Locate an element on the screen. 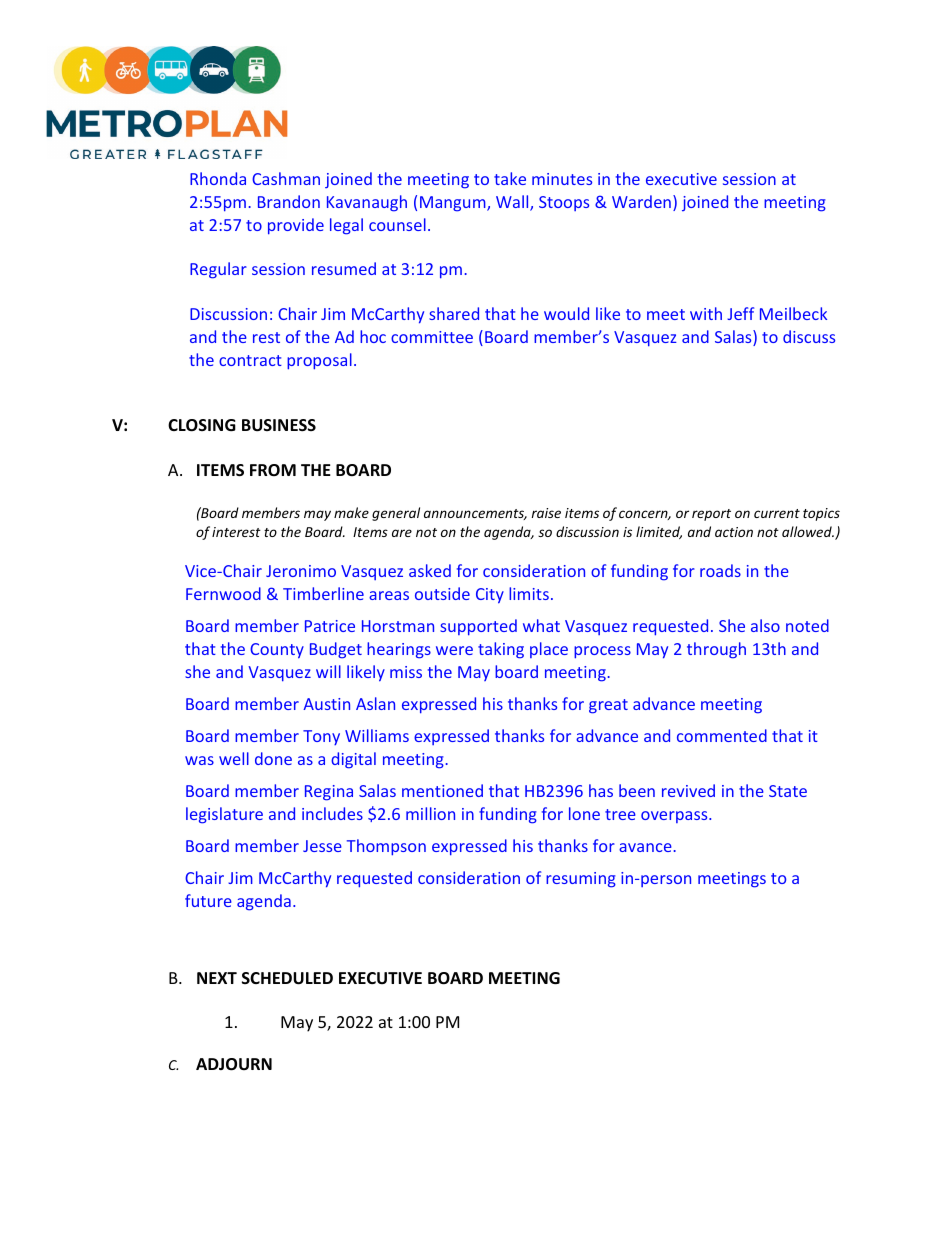  mentioned is located at coordinates (442, 790).
